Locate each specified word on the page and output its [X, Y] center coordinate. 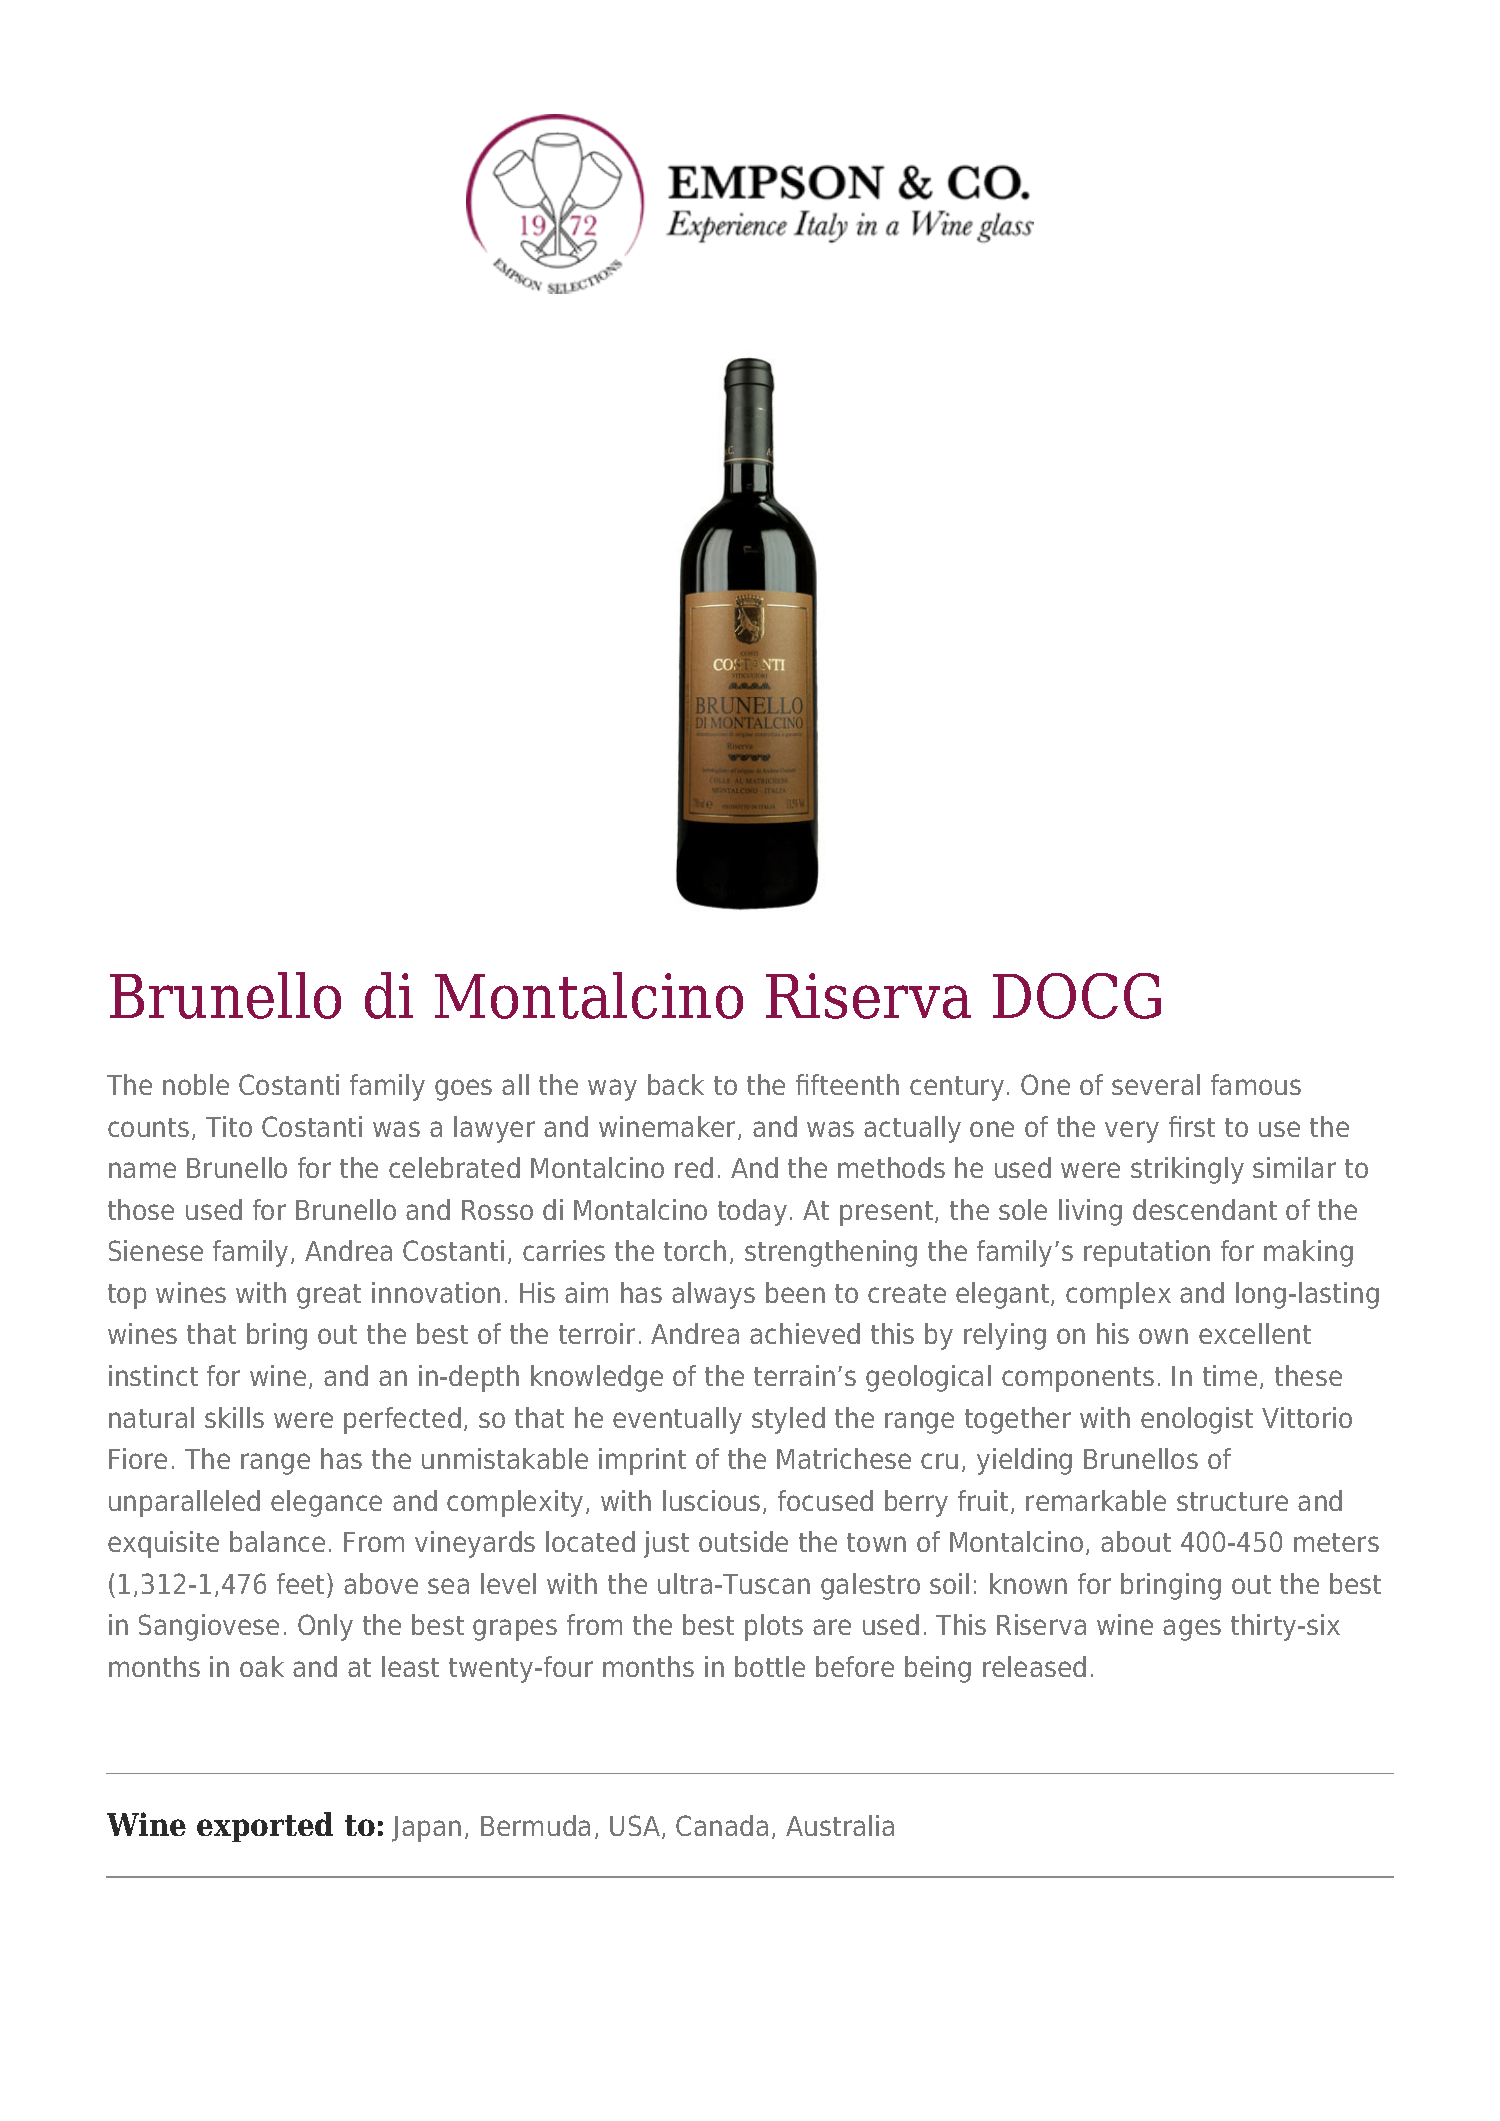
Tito [229, 1126]
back [676, 1084]
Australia [840, 1825]
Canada [722, 1825]
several [1156, 1084]
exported [265, 1827]
